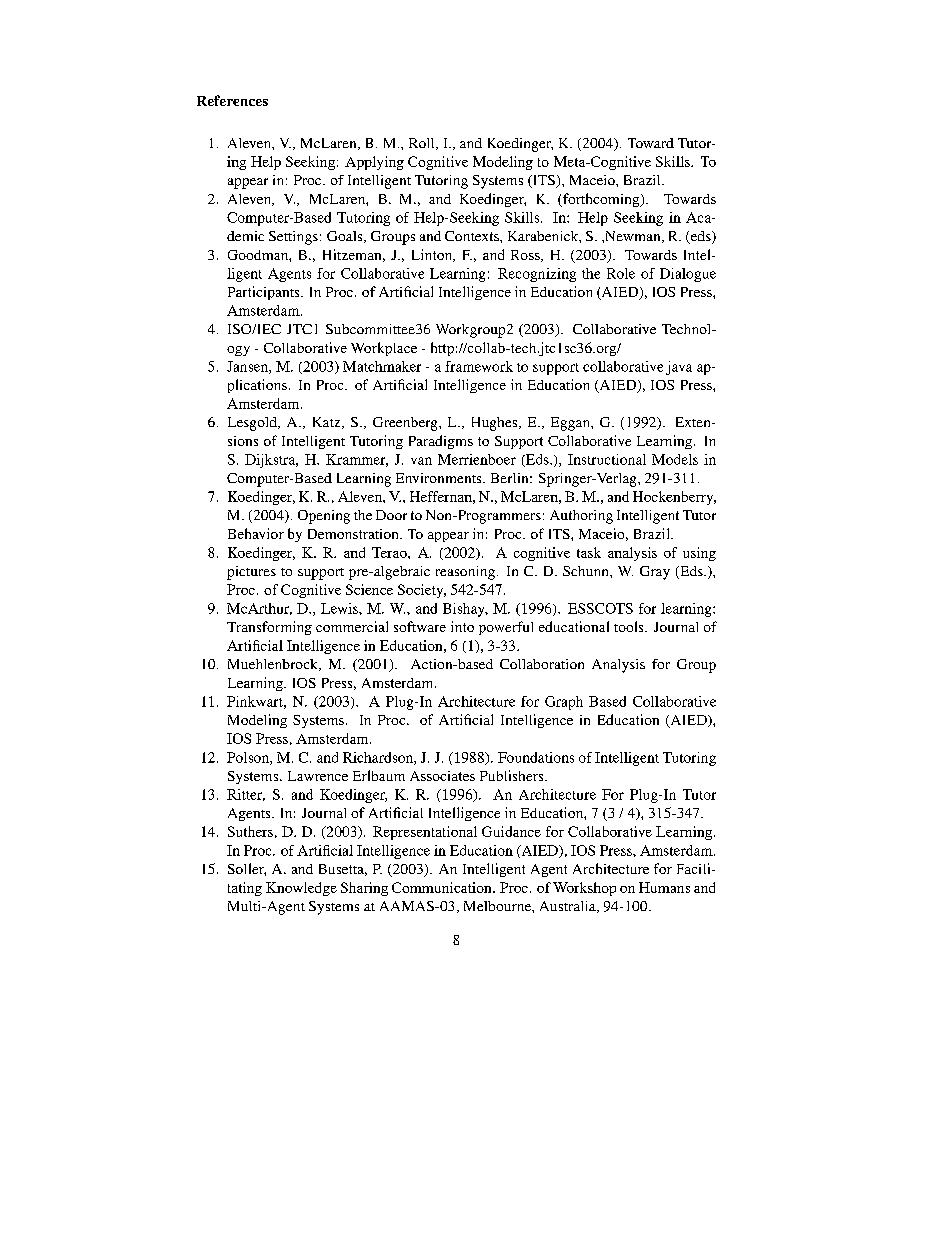  I want to click on Roll, so click(423, 144).
